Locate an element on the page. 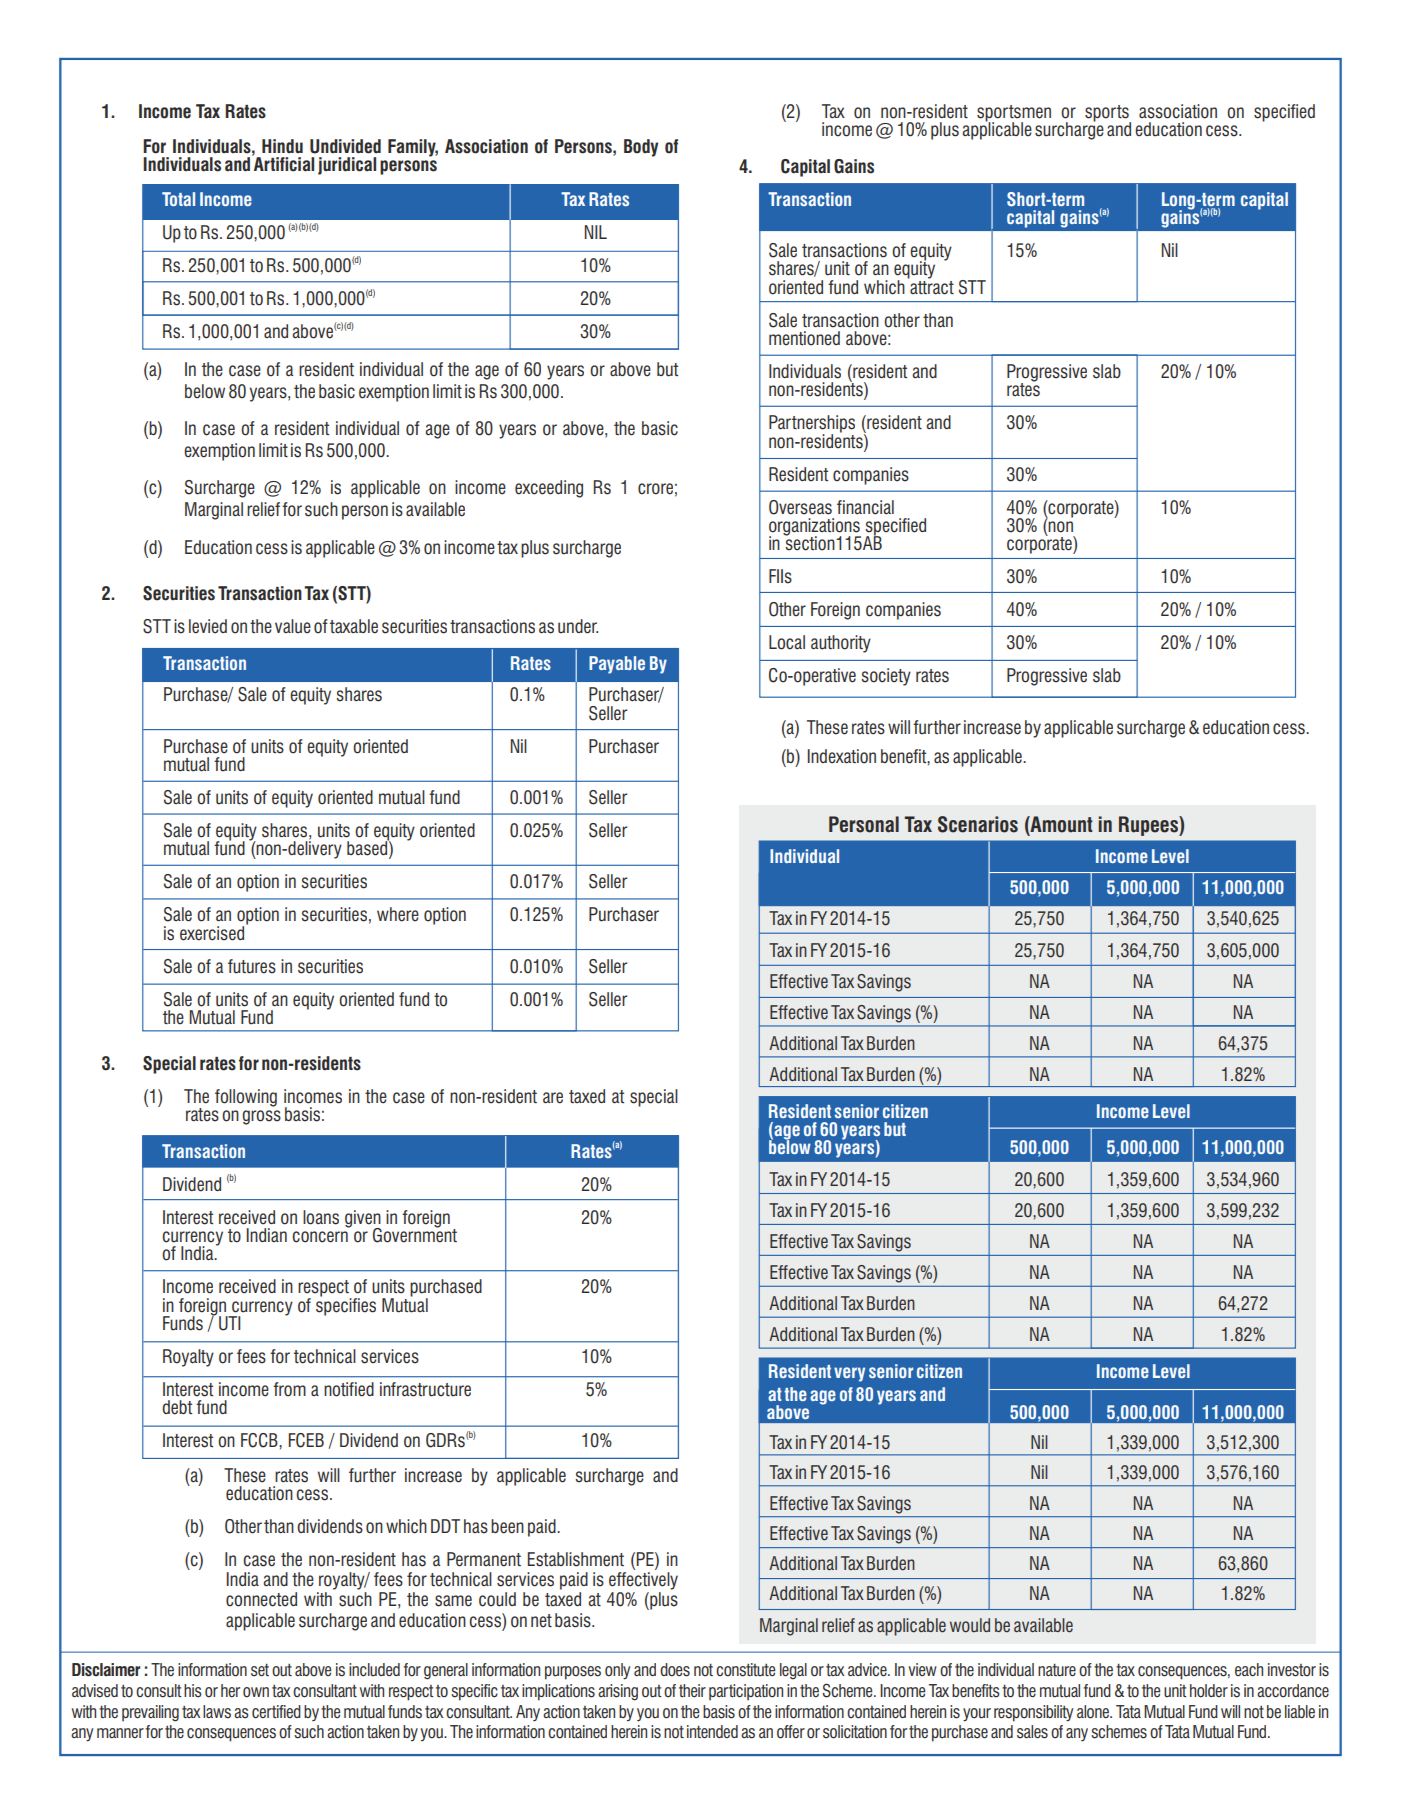  Scenarios is located at coordinates (978, 824).
